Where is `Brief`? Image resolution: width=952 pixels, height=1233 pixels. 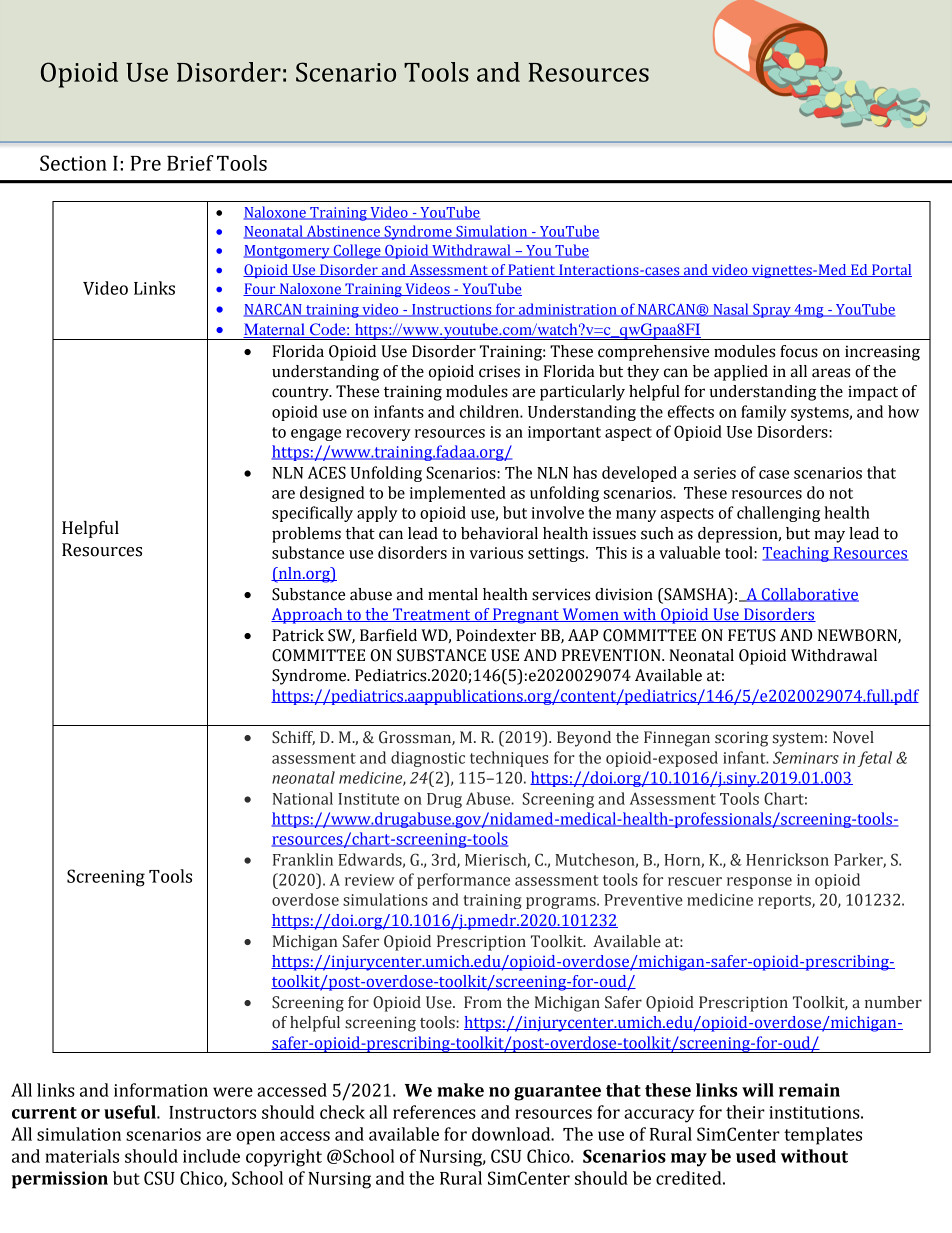 Brief is located at coordinates (190, 163).
